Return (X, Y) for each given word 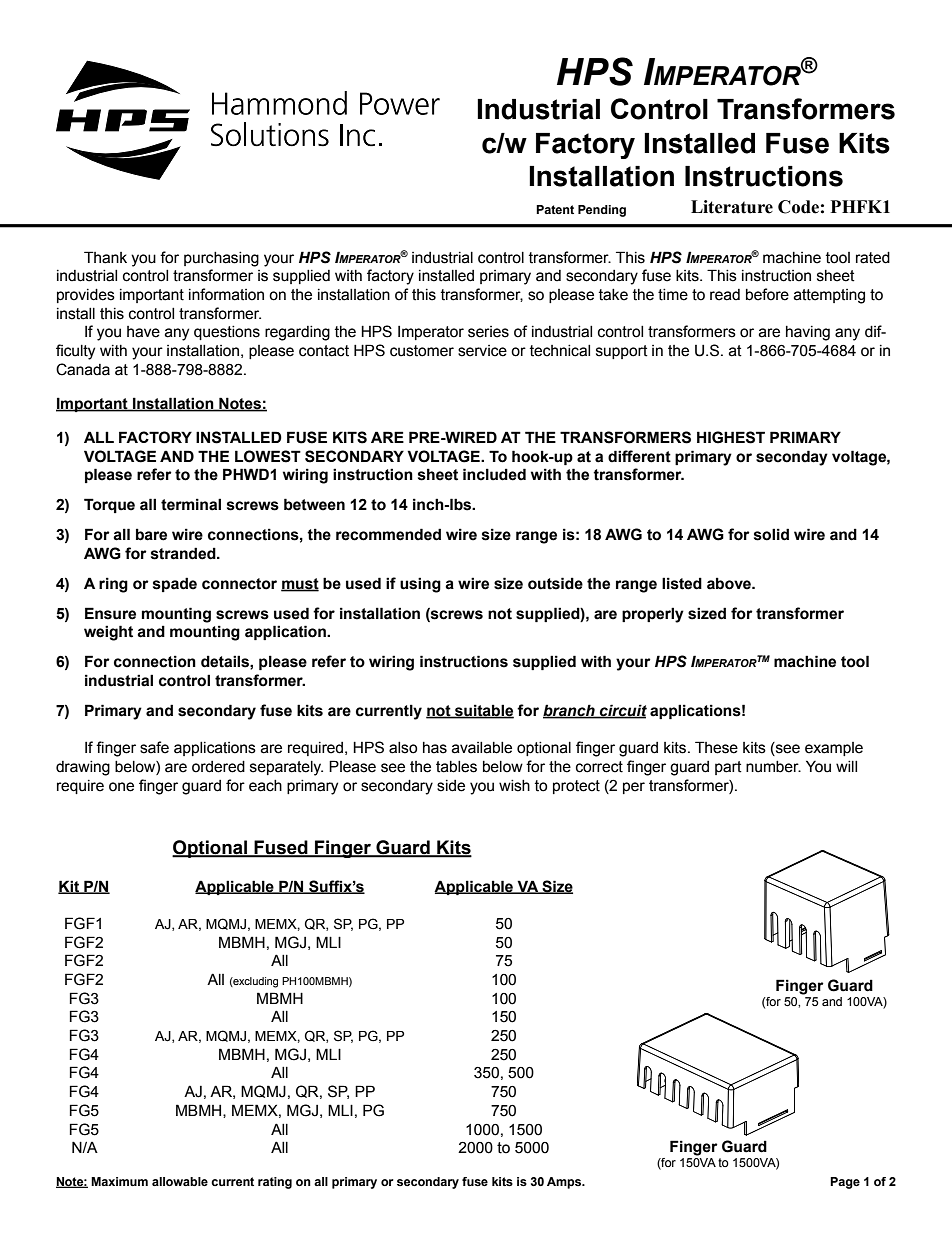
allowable (180, 1181)
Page (845, 1183)
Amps (565, 1183)
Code (798, 207)
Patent (555, 209)
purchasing (221, 259)
